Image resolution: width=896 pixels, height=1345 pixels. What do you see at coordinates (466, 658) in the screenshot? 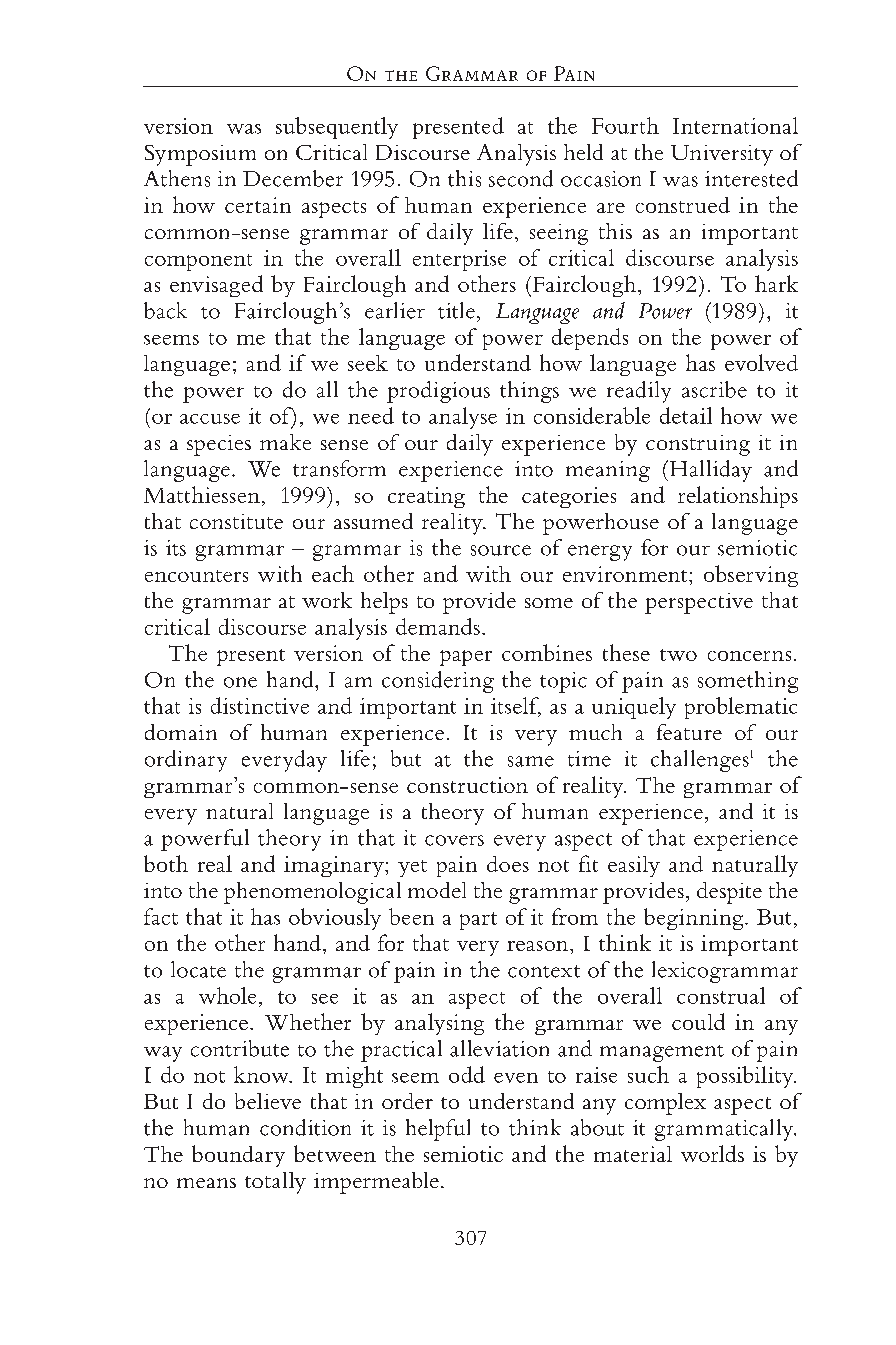
I see `paper` at bounding box center [466, 658].
